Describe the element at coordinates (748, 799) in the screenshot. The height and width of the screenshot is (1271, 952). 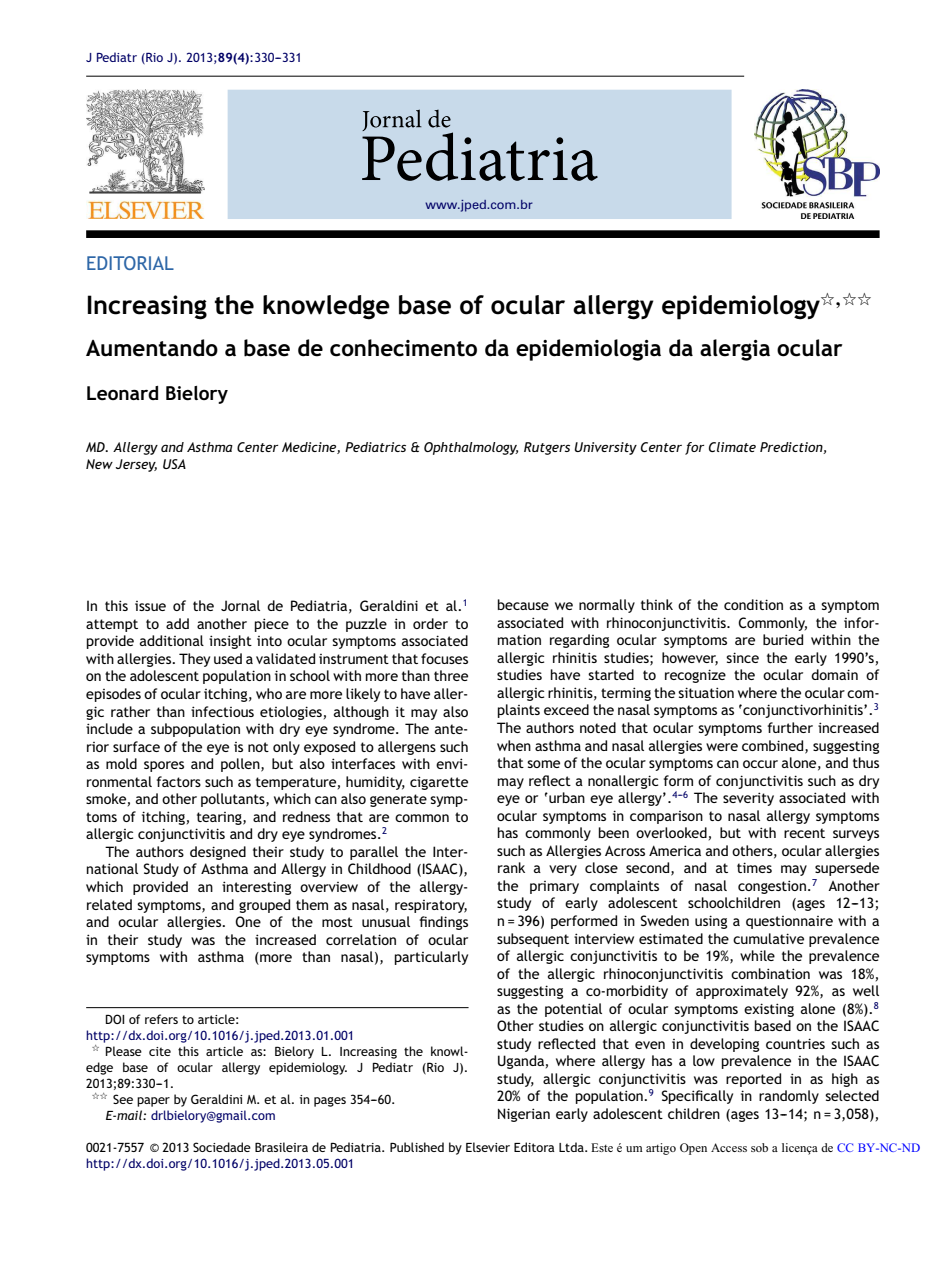
I see `severity` at that location.
